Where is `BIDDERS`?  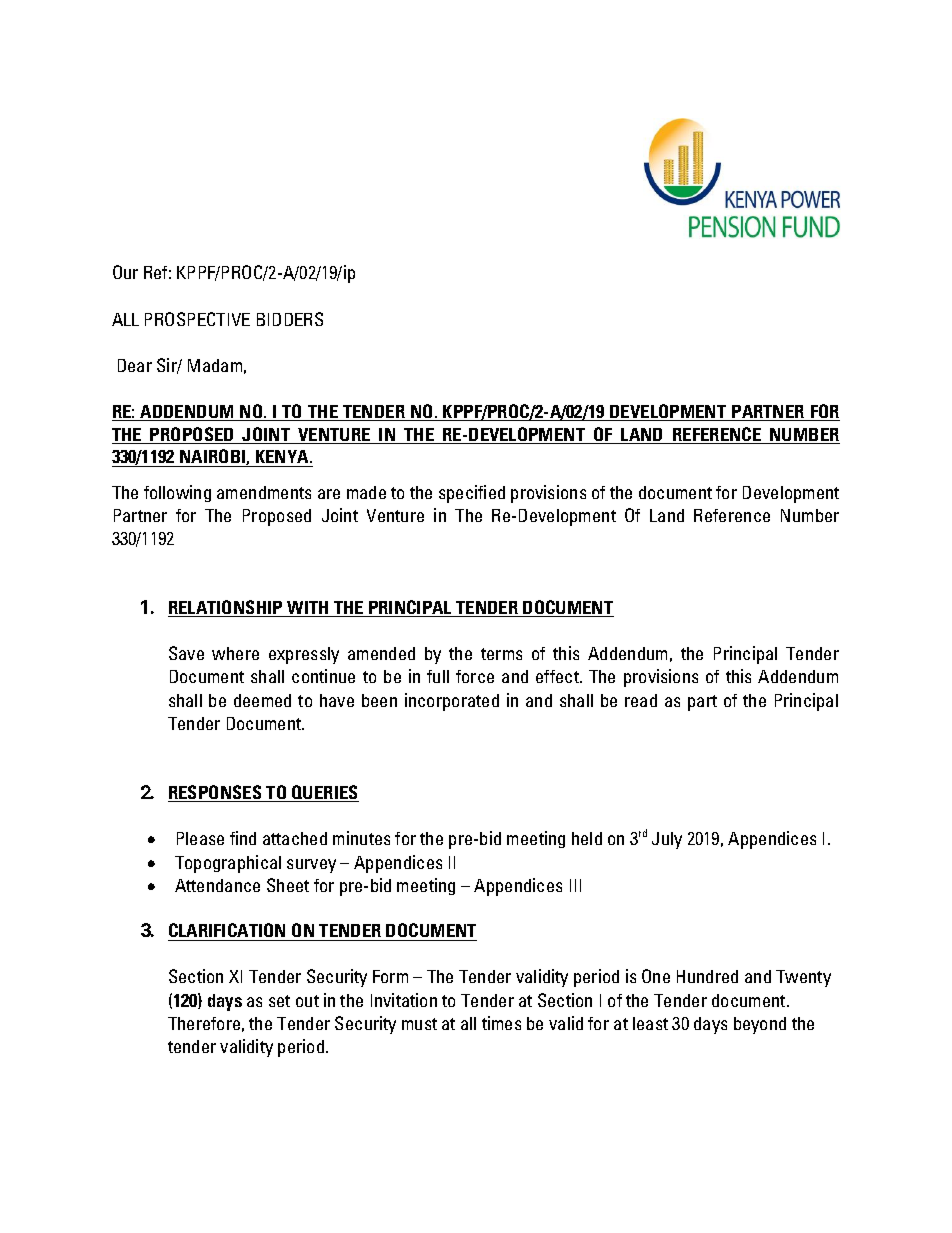
BIDDERS is located at coordinates (290, 319).
